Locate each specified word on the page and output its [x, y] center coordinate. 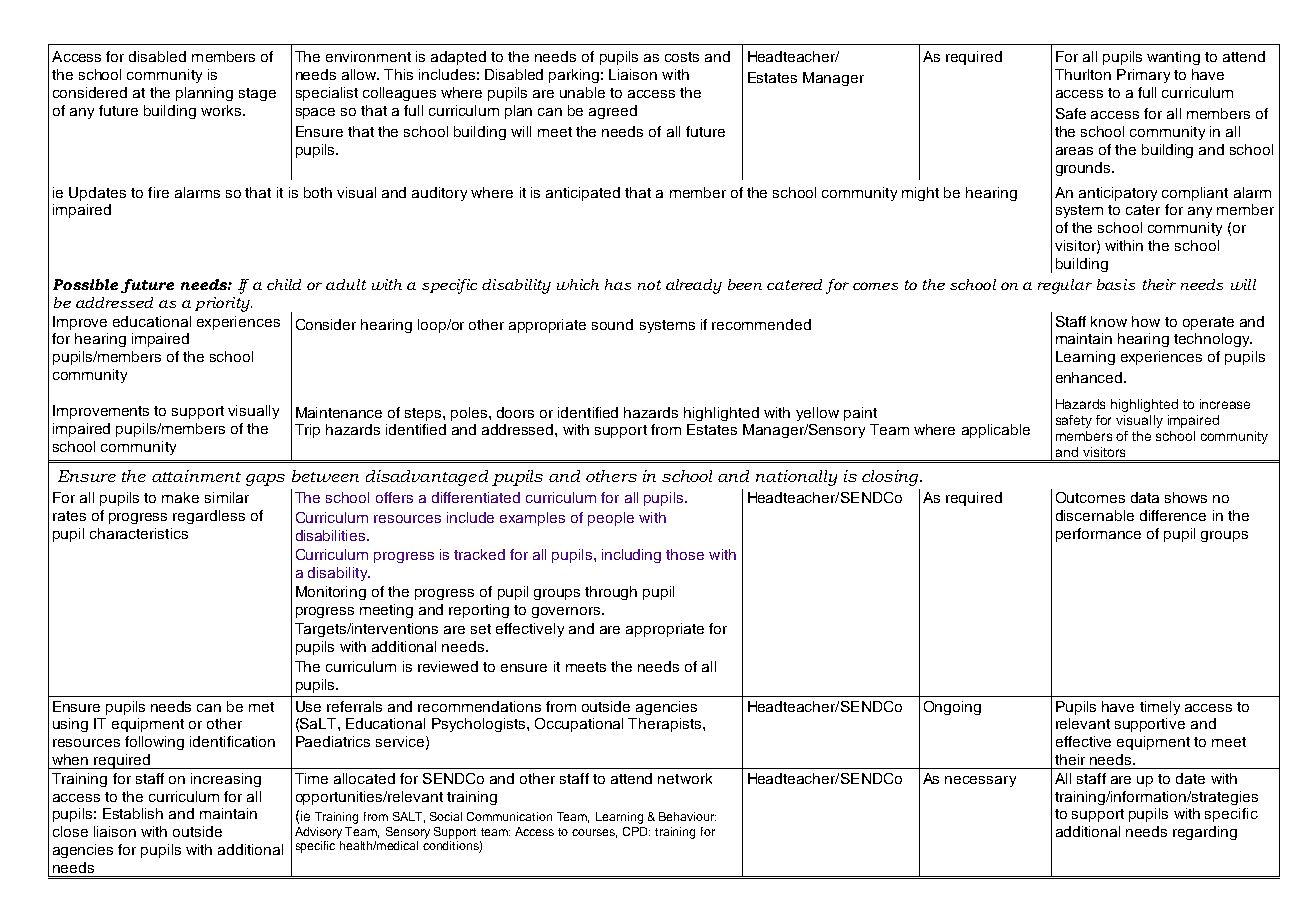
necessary [980, 781]
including [631, 556]
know [1109, 321]
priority [223, 304]
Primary [1143, 76]
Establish [133, 813]
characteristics [139, 533]
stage [257, 94]
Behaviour [687, 816]
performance [1098, 535]
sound [612, 324]
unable [582, 92]
